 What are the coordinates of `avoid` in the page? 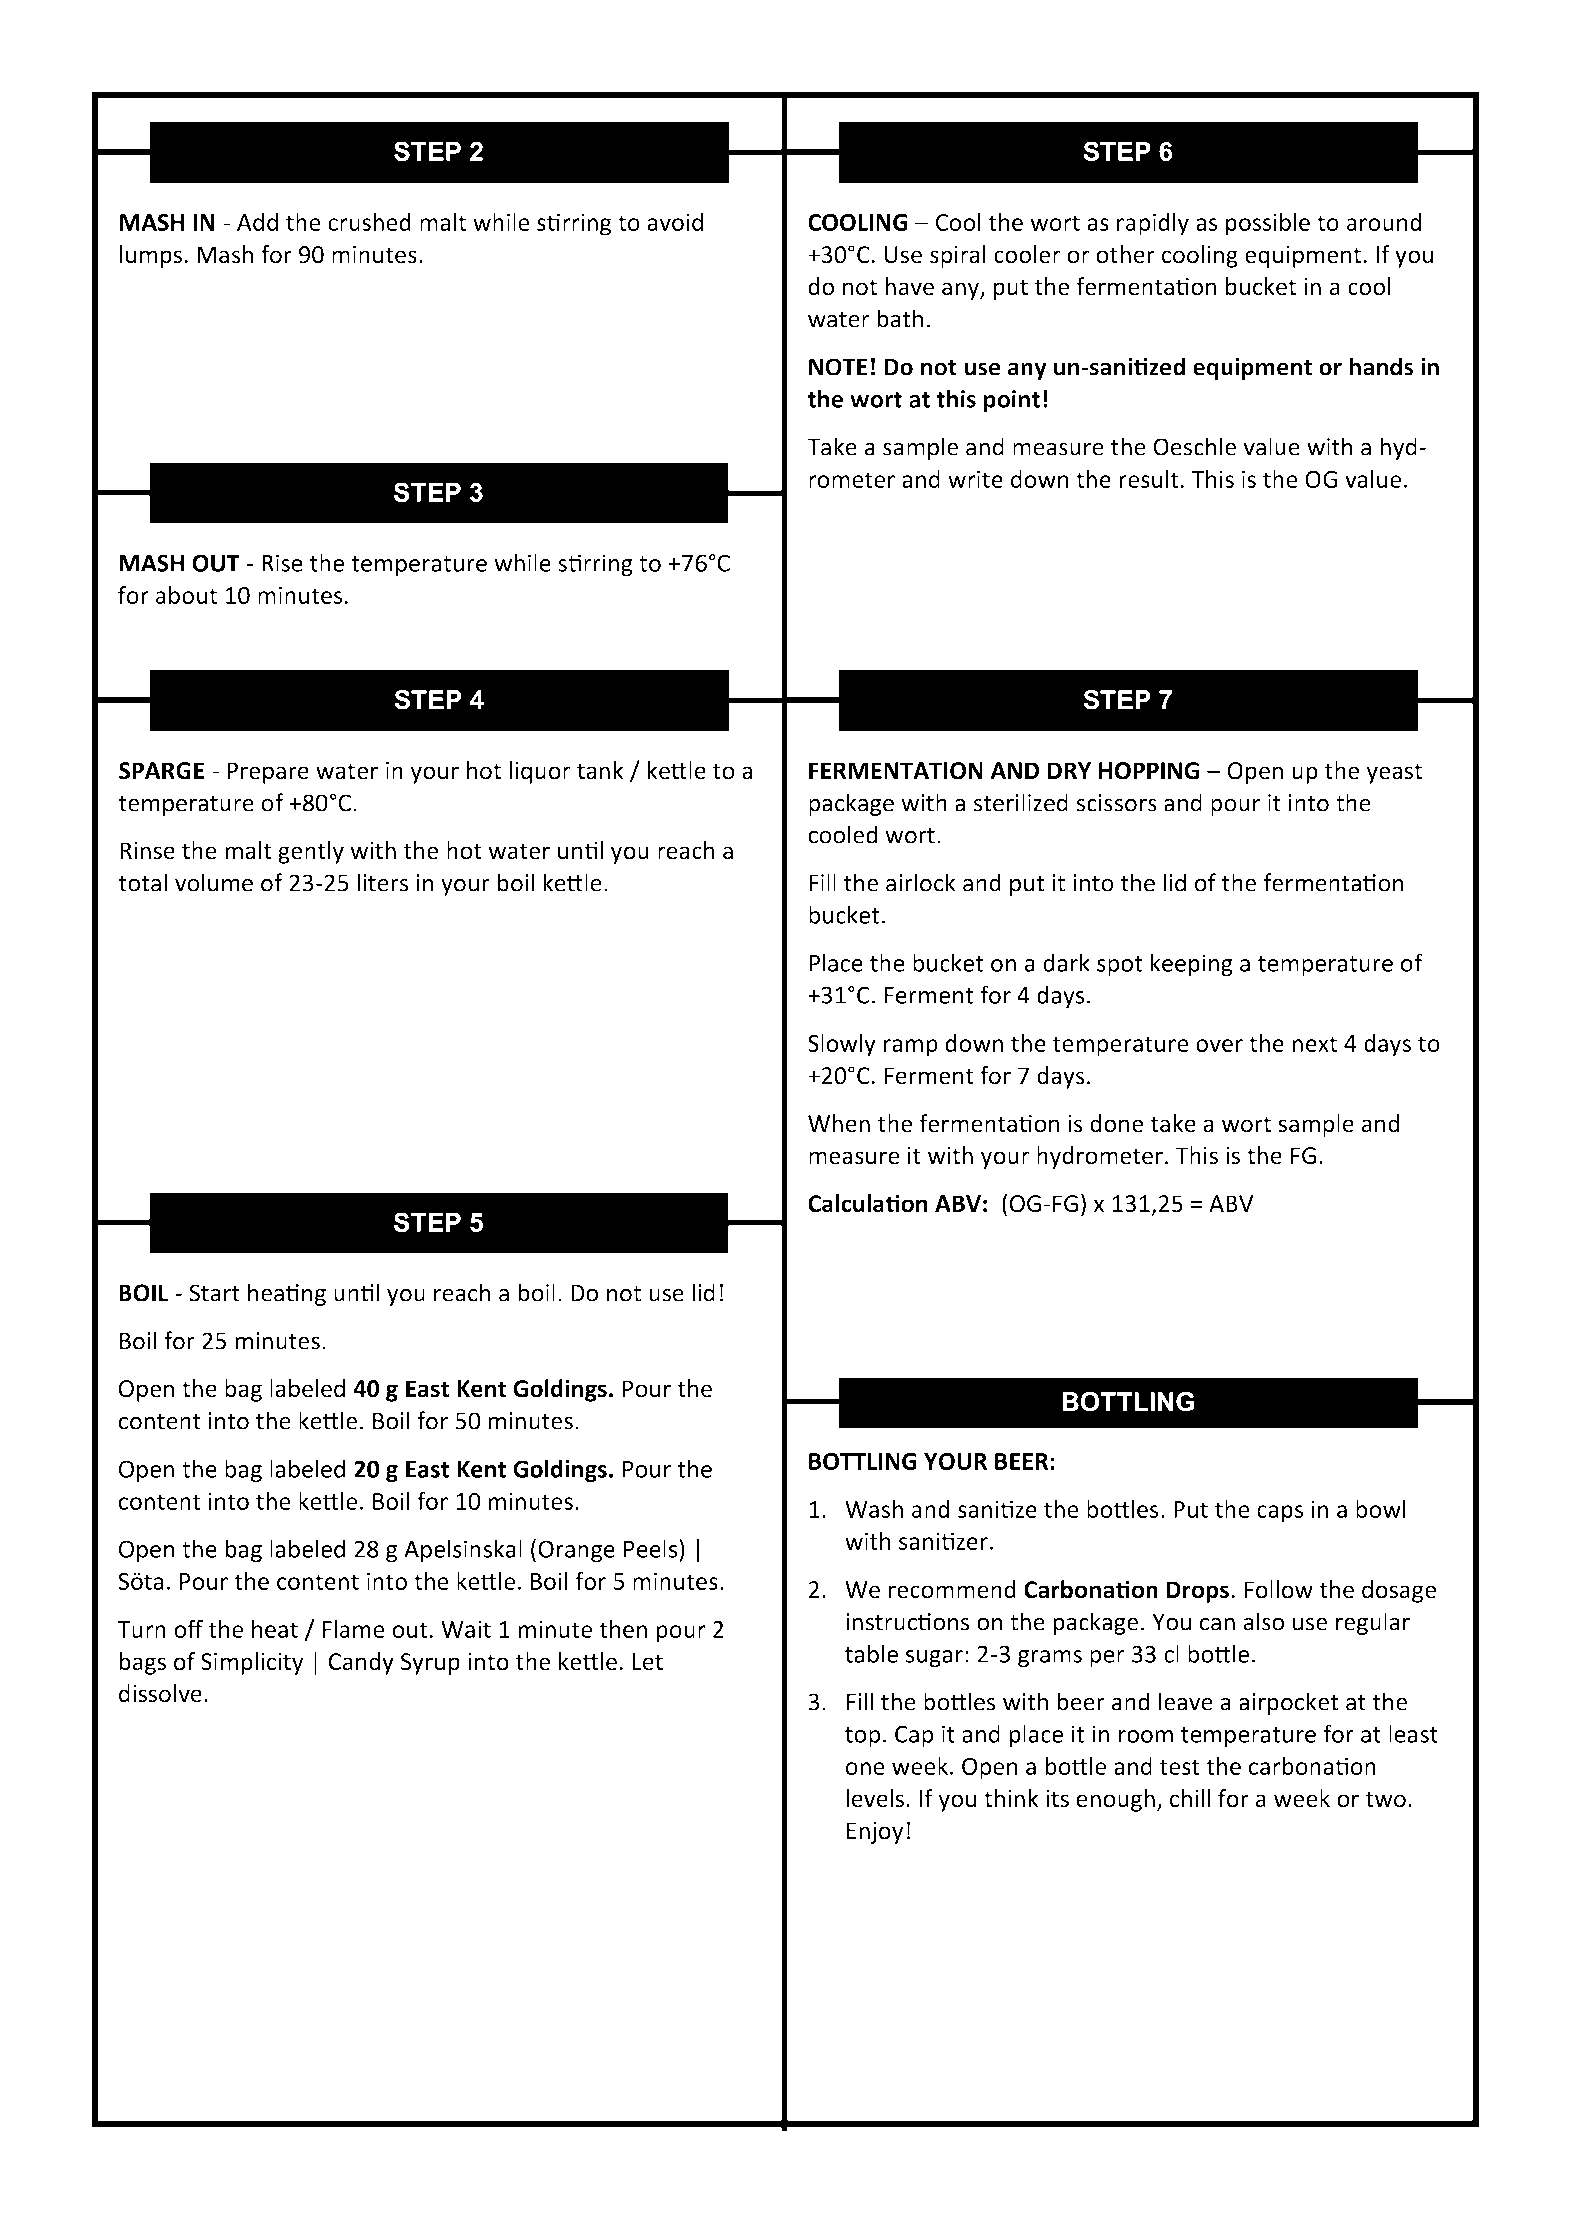 It's located at (675, 222).
